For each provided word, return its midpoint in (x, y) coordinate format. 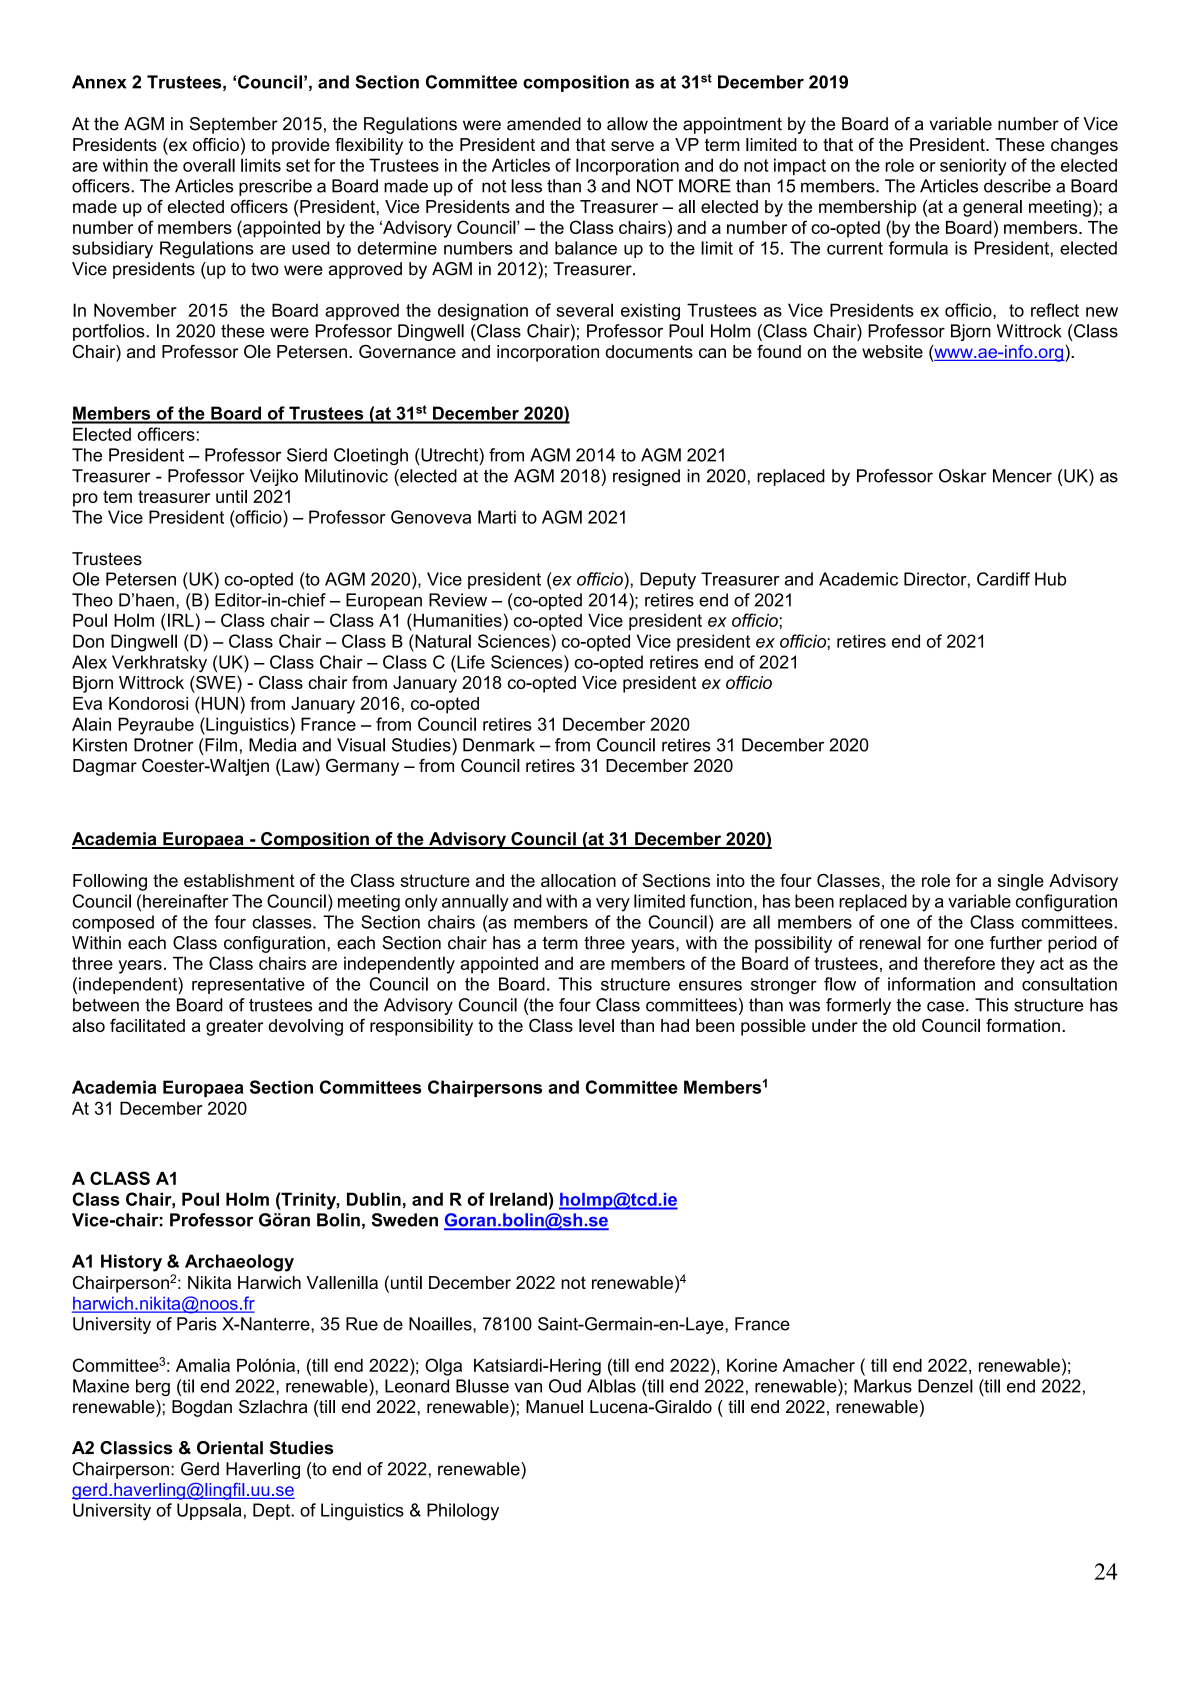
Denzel (945, 1386)
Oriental (230, 1448)
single (1021, 882)
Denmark (499, 745)
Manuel (554, 1407)
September (234, 125)
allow (627, 124)
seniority (973, 167)
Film (220, 745)
